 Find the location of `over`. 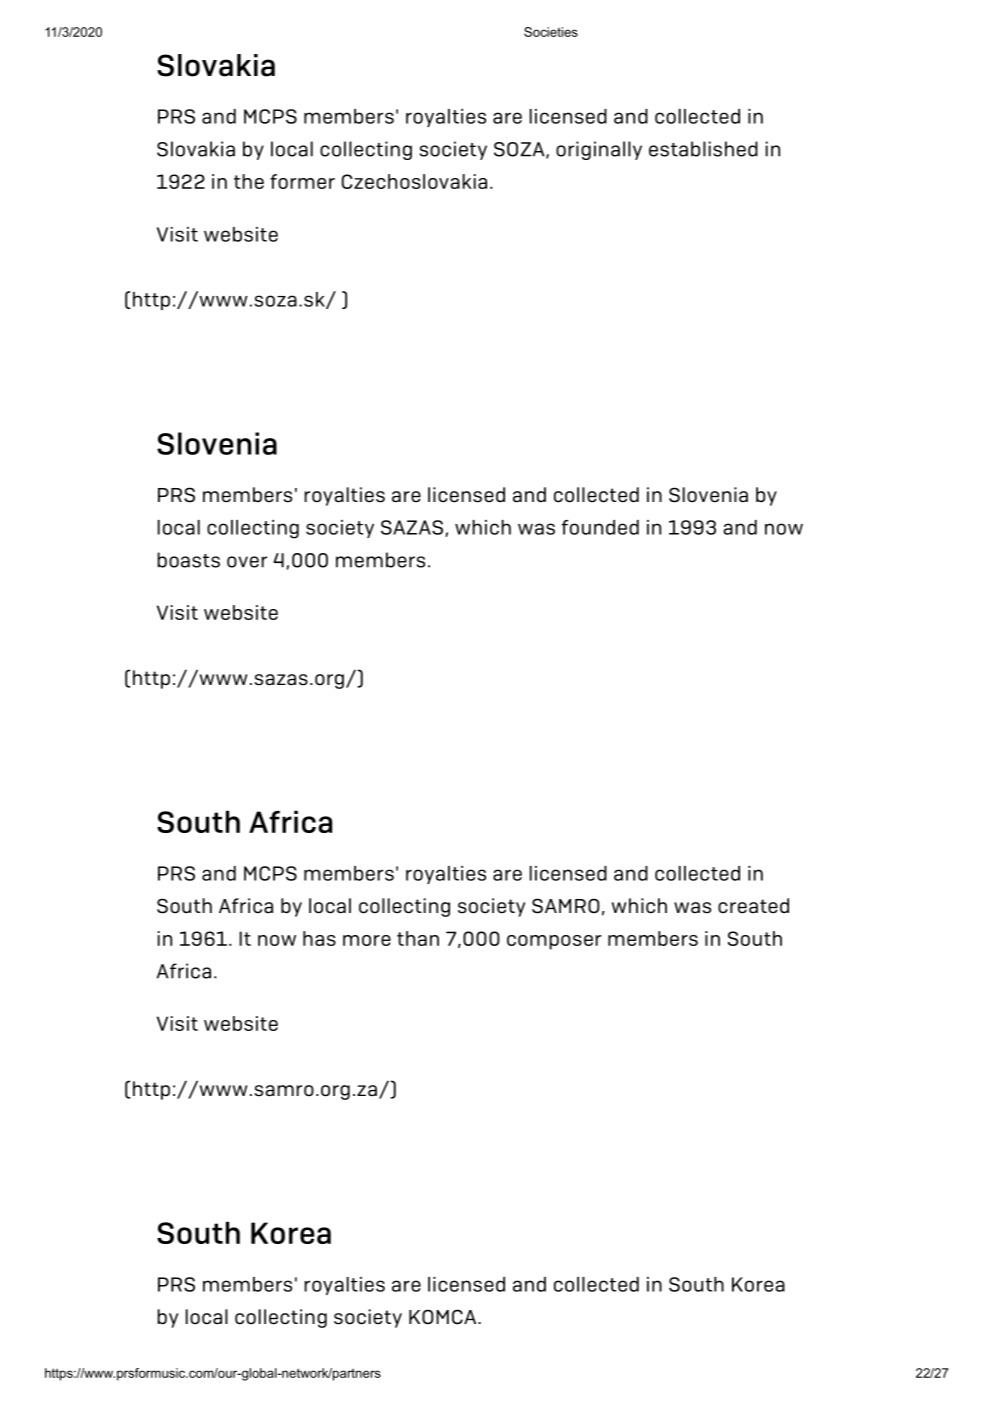

over is located at coordinates (247, 562).
